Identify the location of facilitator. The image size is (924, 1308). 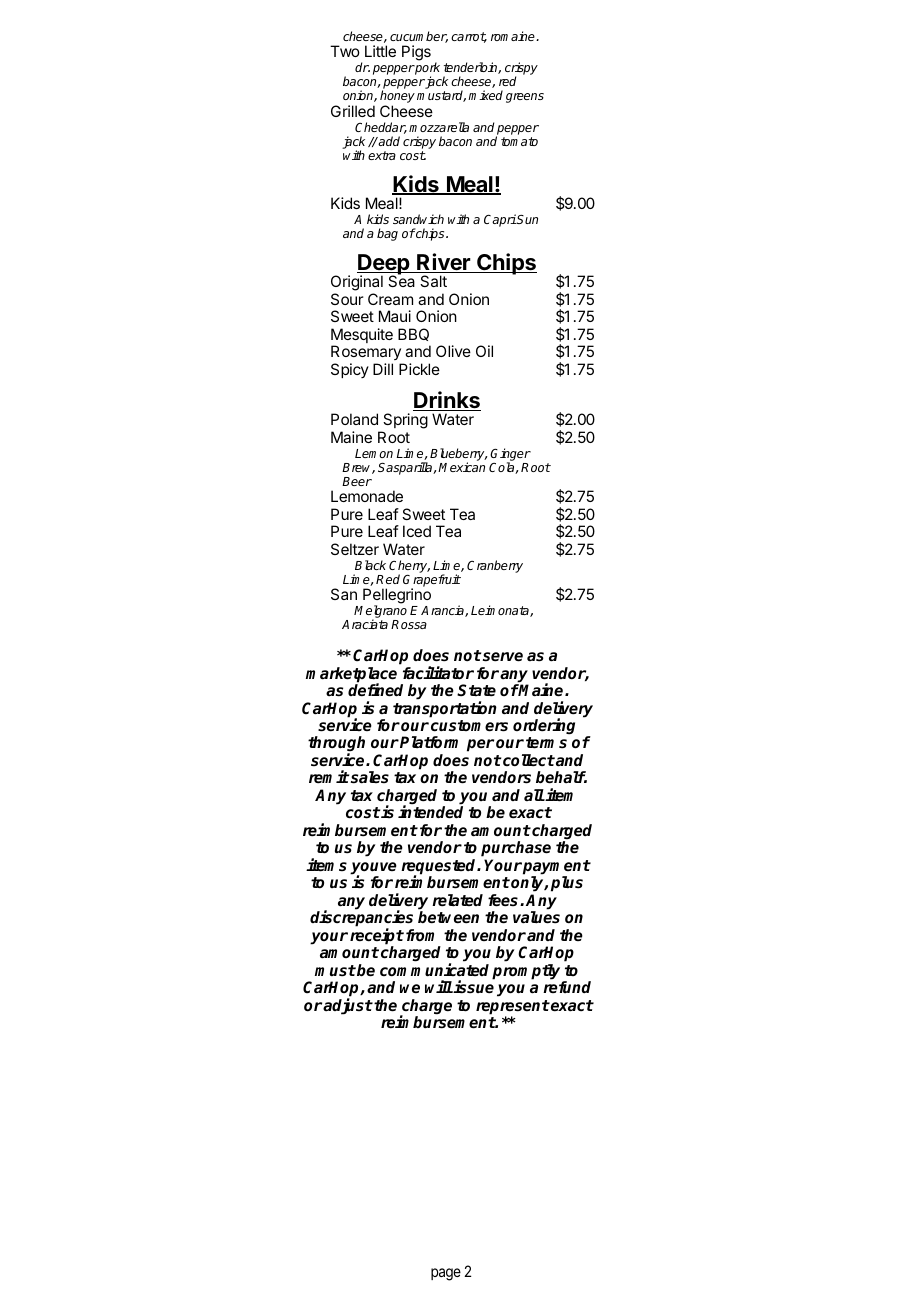
(438, 673).
